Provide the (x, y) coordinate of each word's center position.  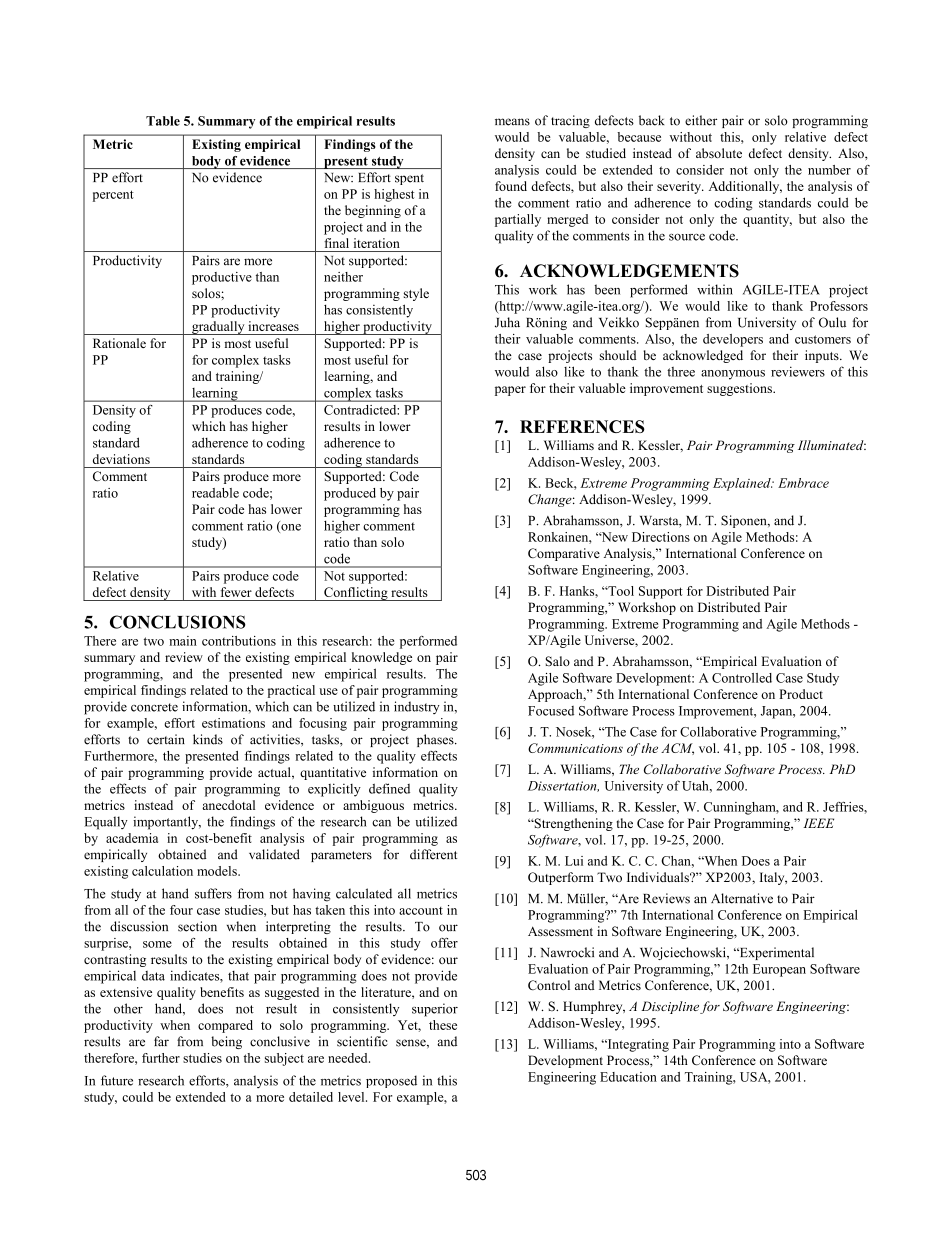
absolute (719, 153)
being (226, 1042)
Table (163, 121)
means (512, 122)
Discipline (670, 1007)
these (443, 1025)
